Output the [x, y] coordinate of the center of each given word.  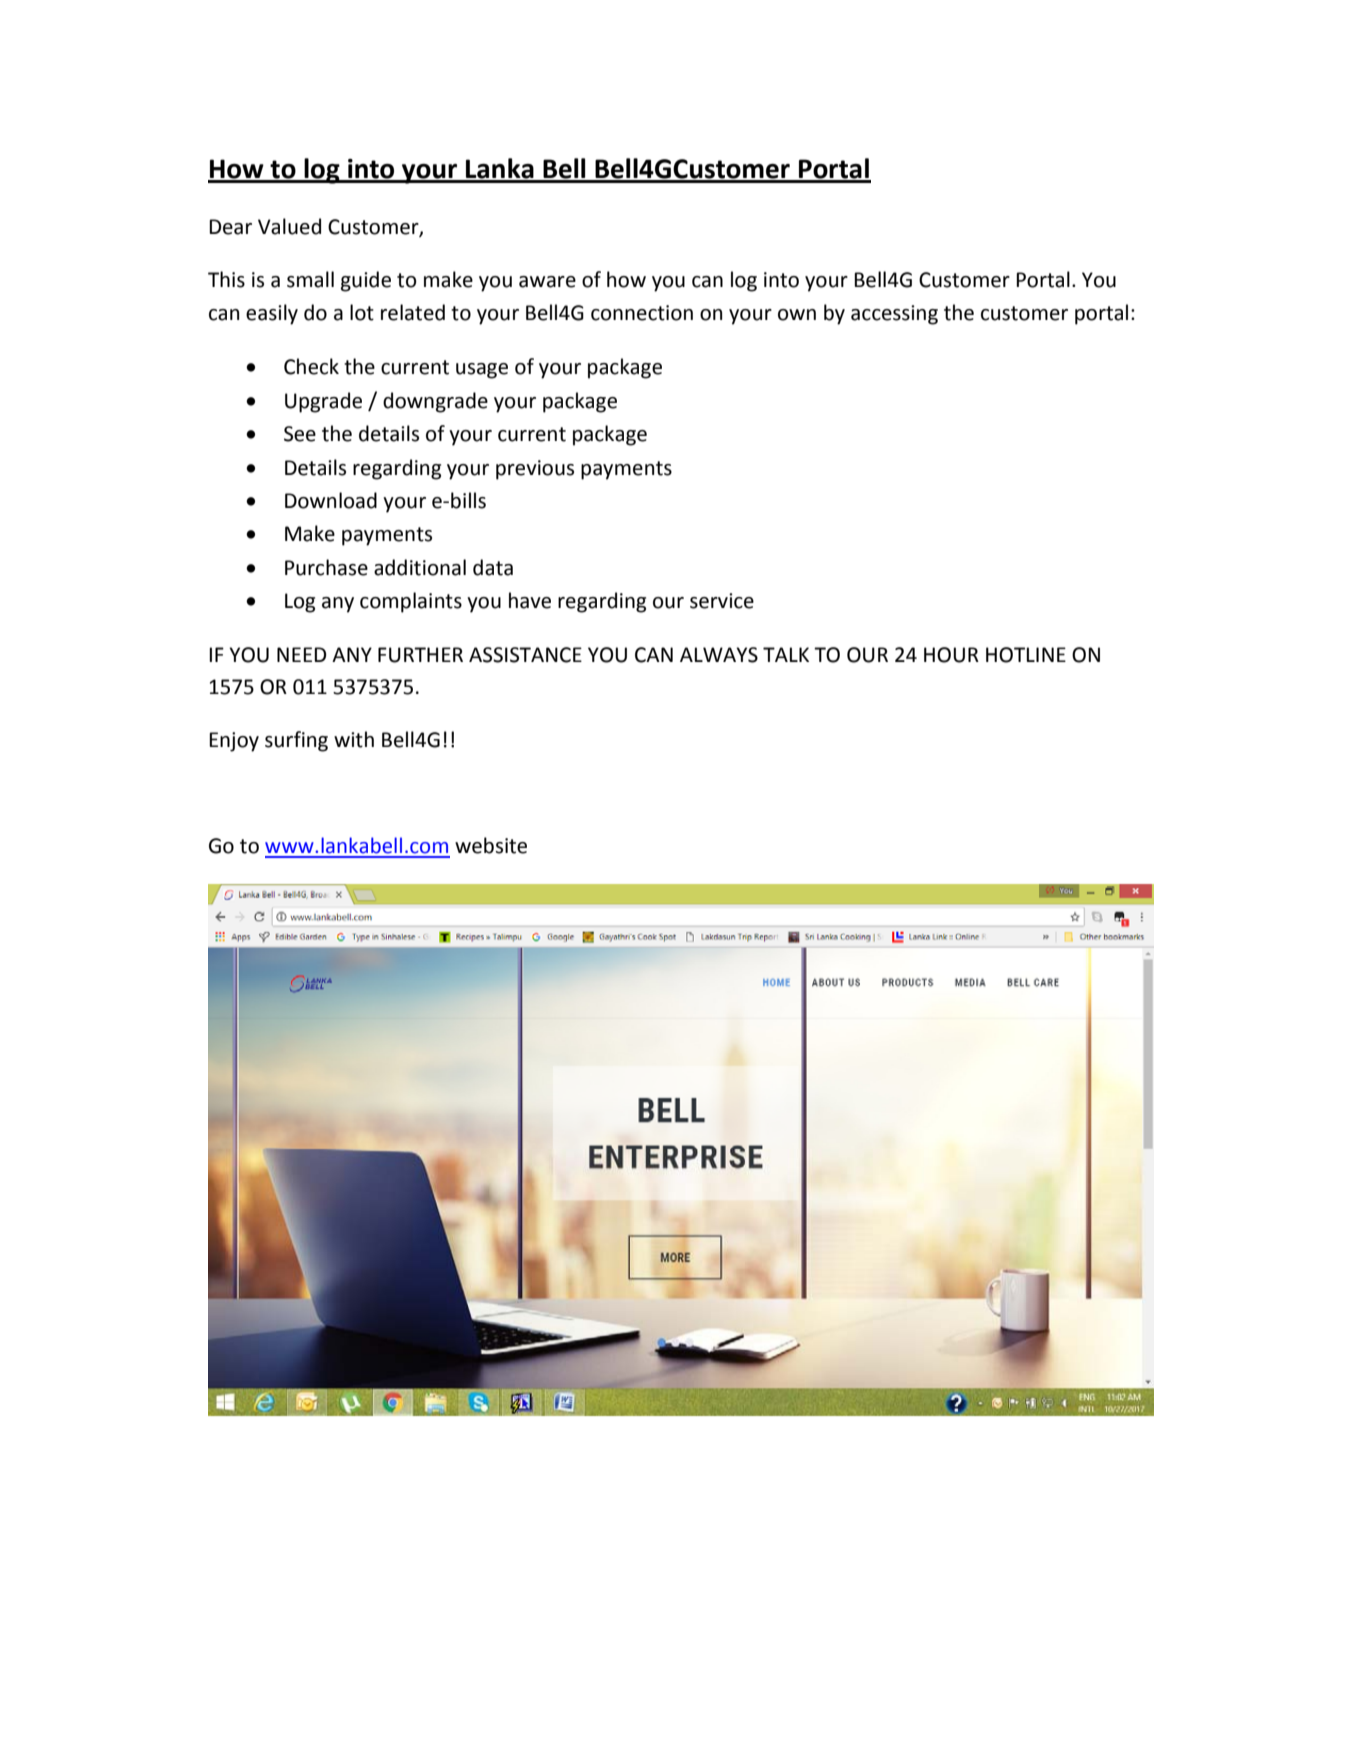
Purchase [326, 567]
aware [547, 282]
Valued [289, 226]
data [493, 567]
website [491, 845]
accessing [894, 315]
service [722, 601]
